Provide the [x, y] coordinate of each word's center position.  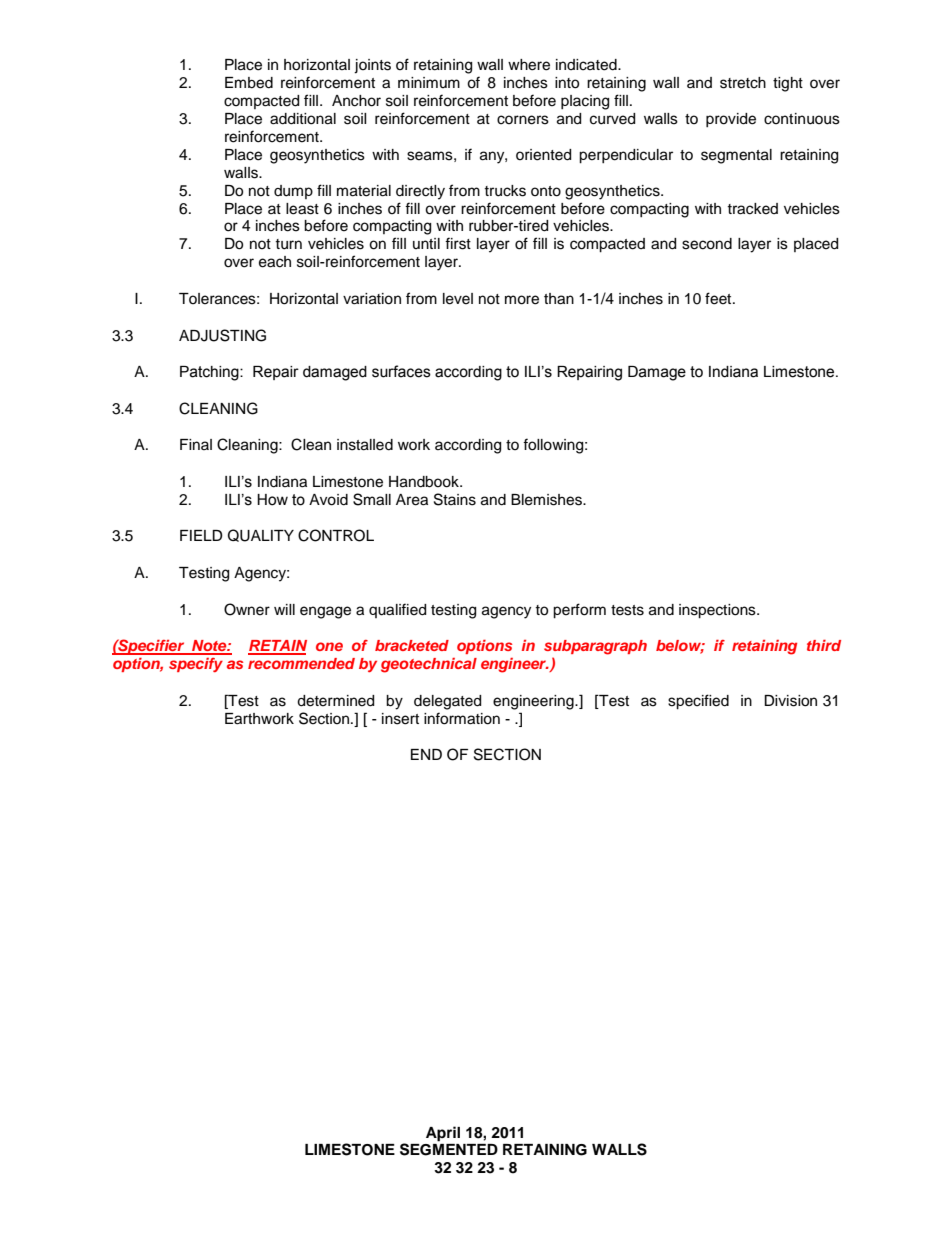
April [443, 1134]
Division [790, 701]
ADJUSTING [222, 335]
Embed [249, 83]
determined [335, 701]
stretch [743, 83]
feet [719, 298]
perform [579, 611]
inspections [718, 611]
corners [523, 120]
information [462, 718]
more [522, 300]
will [284, 609]
